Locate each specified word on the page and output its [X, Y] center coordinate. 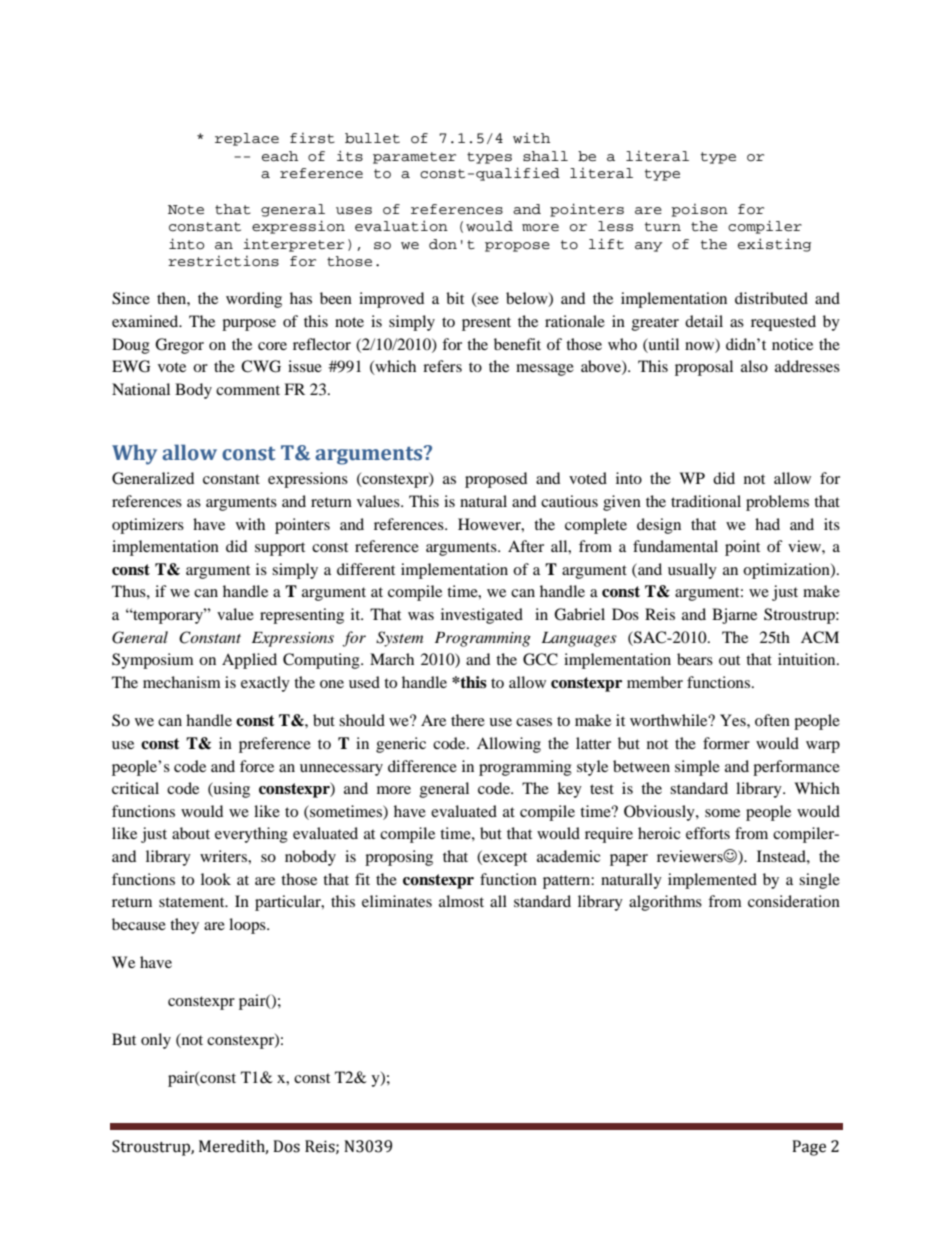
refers [442, 366]
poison [699, 210]
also [754, 366]
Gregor [179, 346]
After [526, 546]
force [257, 766]
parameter [414, 158]
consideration [794, 901]
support [280, 549]
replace [247, 139]
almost [461, 901]
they [184, 926]
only [156, 1041]
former [726, 743]
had [767, 524]
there [468, 720]
